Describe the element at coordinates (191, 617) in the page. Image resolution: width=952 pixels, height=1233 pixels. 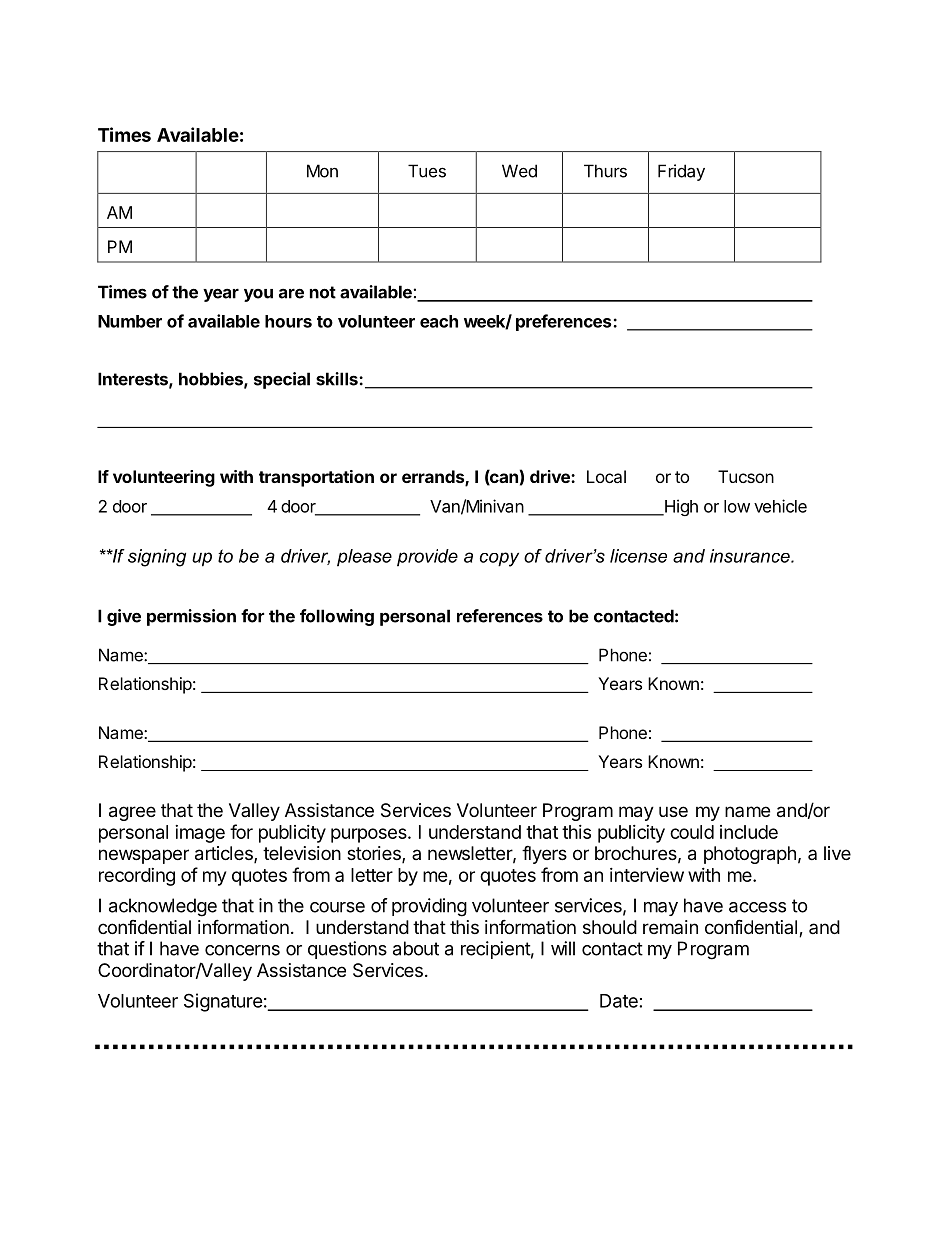
I see `permission` at that location.
